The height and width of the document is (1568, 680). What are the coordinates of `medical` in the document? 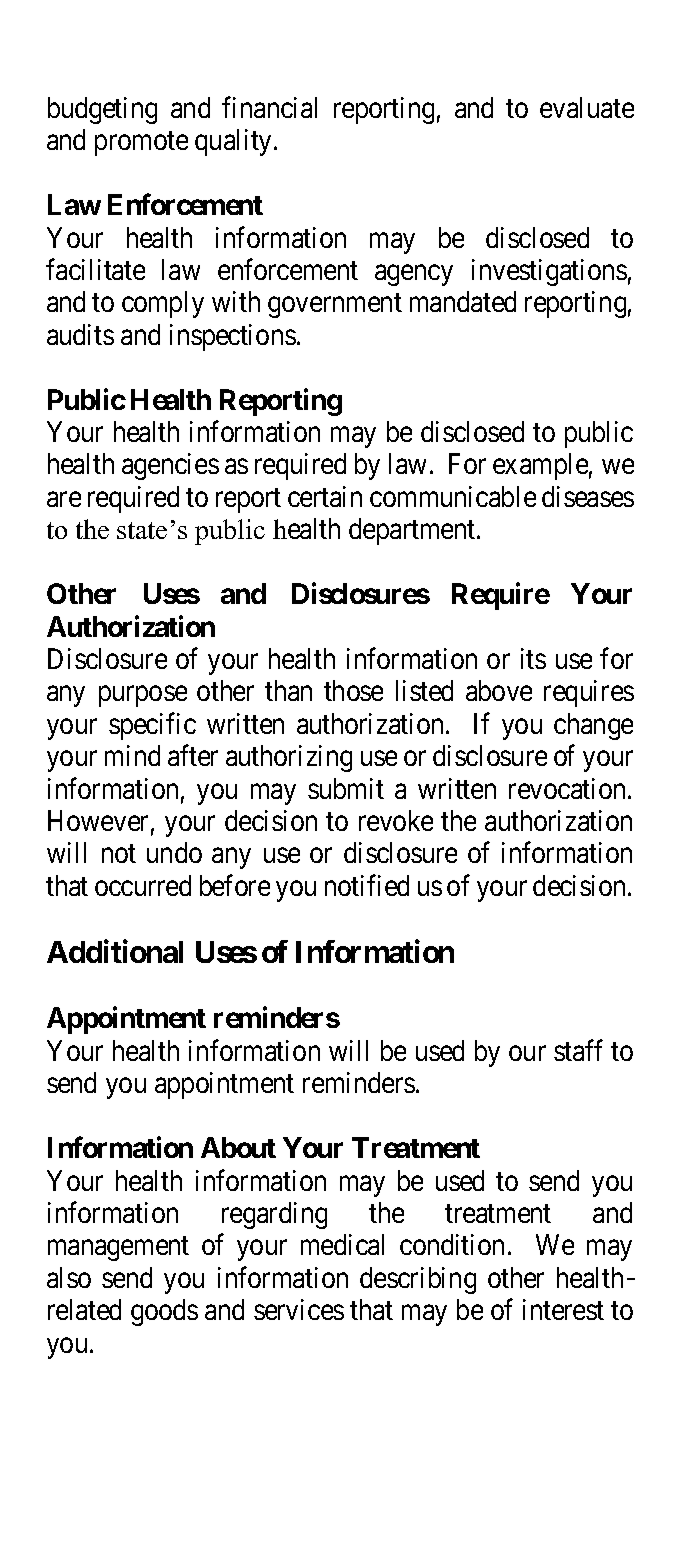 It's located at (342, 1244).
